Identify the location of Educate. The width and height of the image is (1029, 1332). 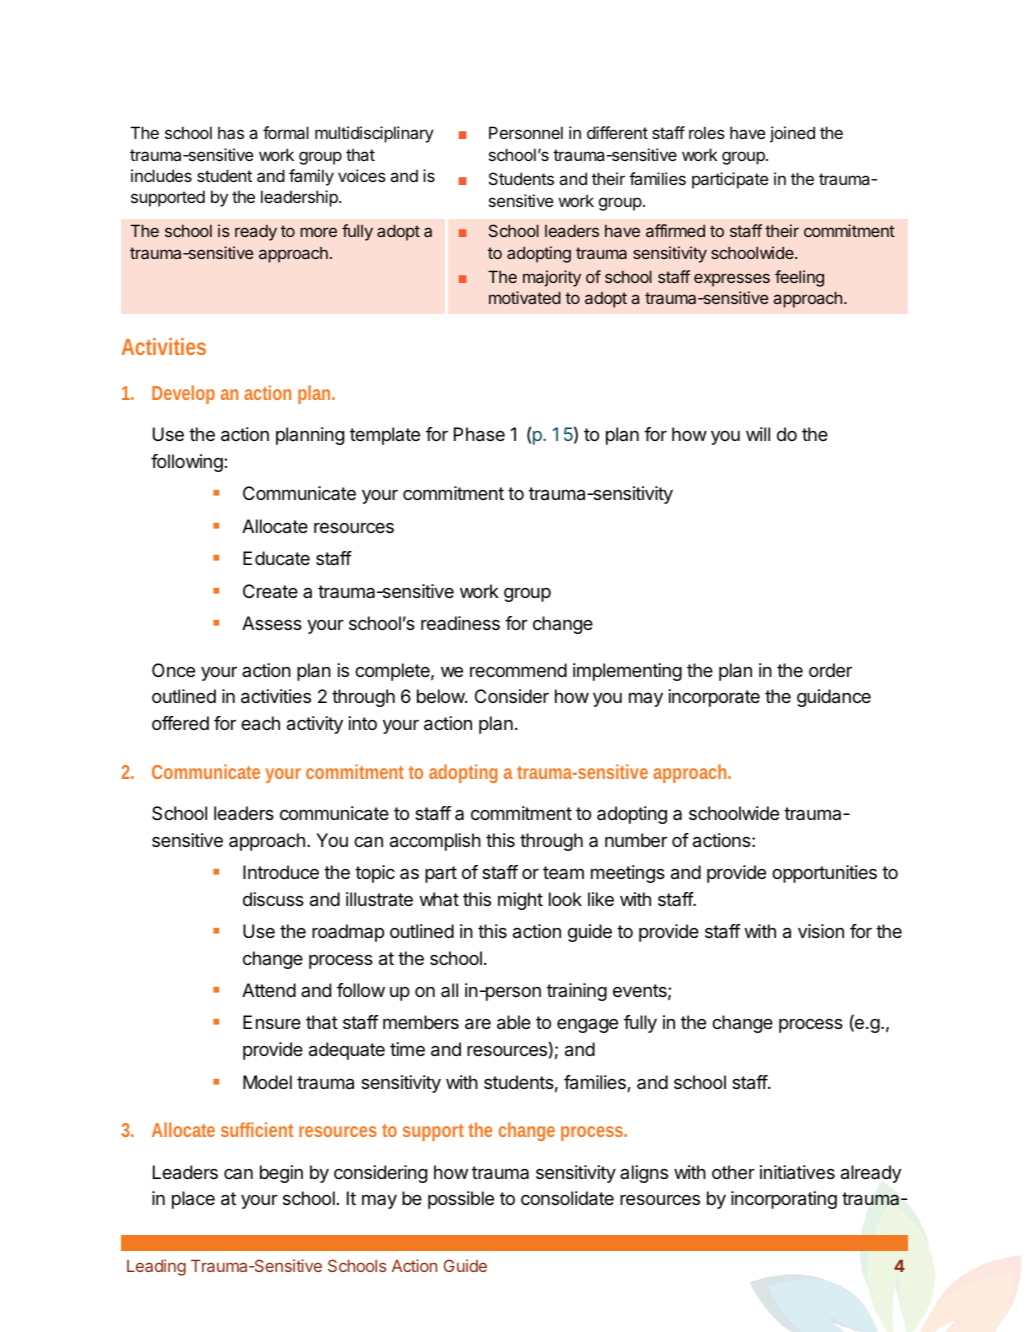
(276, 558).
